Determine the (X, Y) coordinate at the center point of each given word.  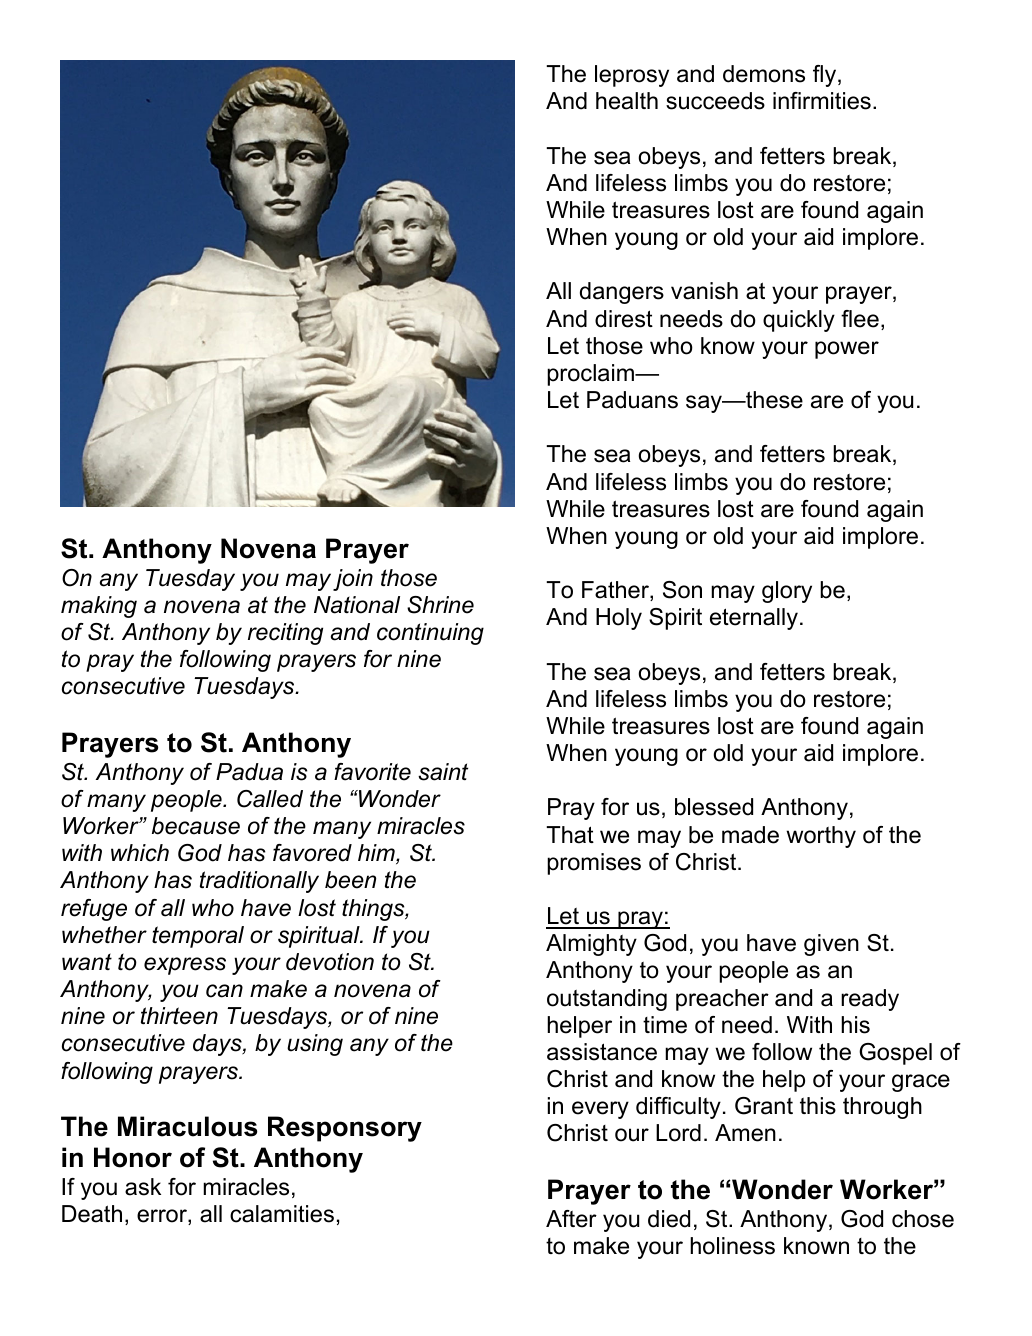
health (627, 101)
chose (923, 1219)
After (571, 1219)
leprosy (632, 76)
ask (143, 1187)
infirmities (822, 101)
